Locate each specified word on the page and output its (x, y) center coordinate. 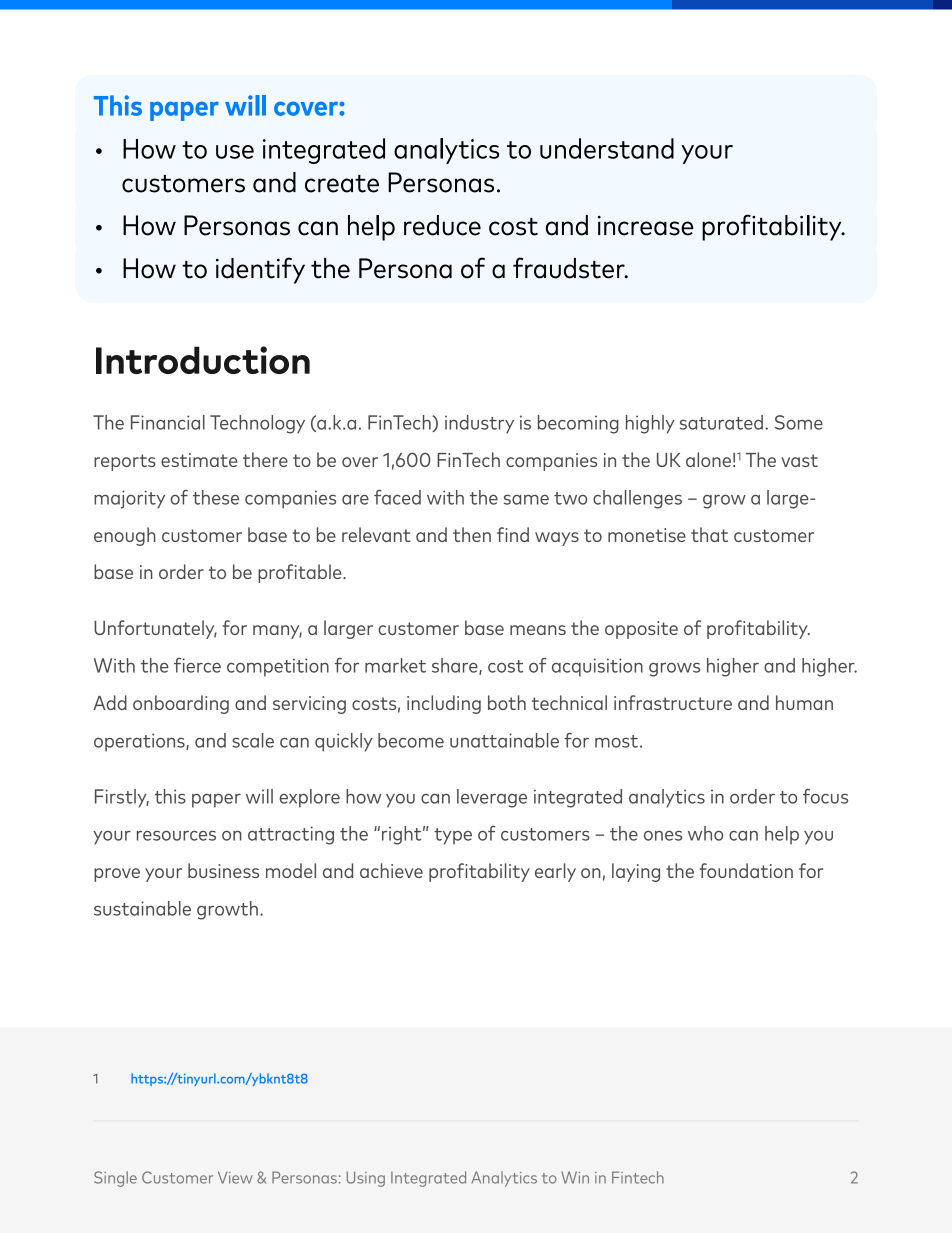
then (472, 534)
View (235, 1177)
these (216, 497)
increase (646, 226)
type (453, 836)
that (709, 534)
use (235, 152)
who (705, 833)
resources (176, 836)
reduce (442, 225)
